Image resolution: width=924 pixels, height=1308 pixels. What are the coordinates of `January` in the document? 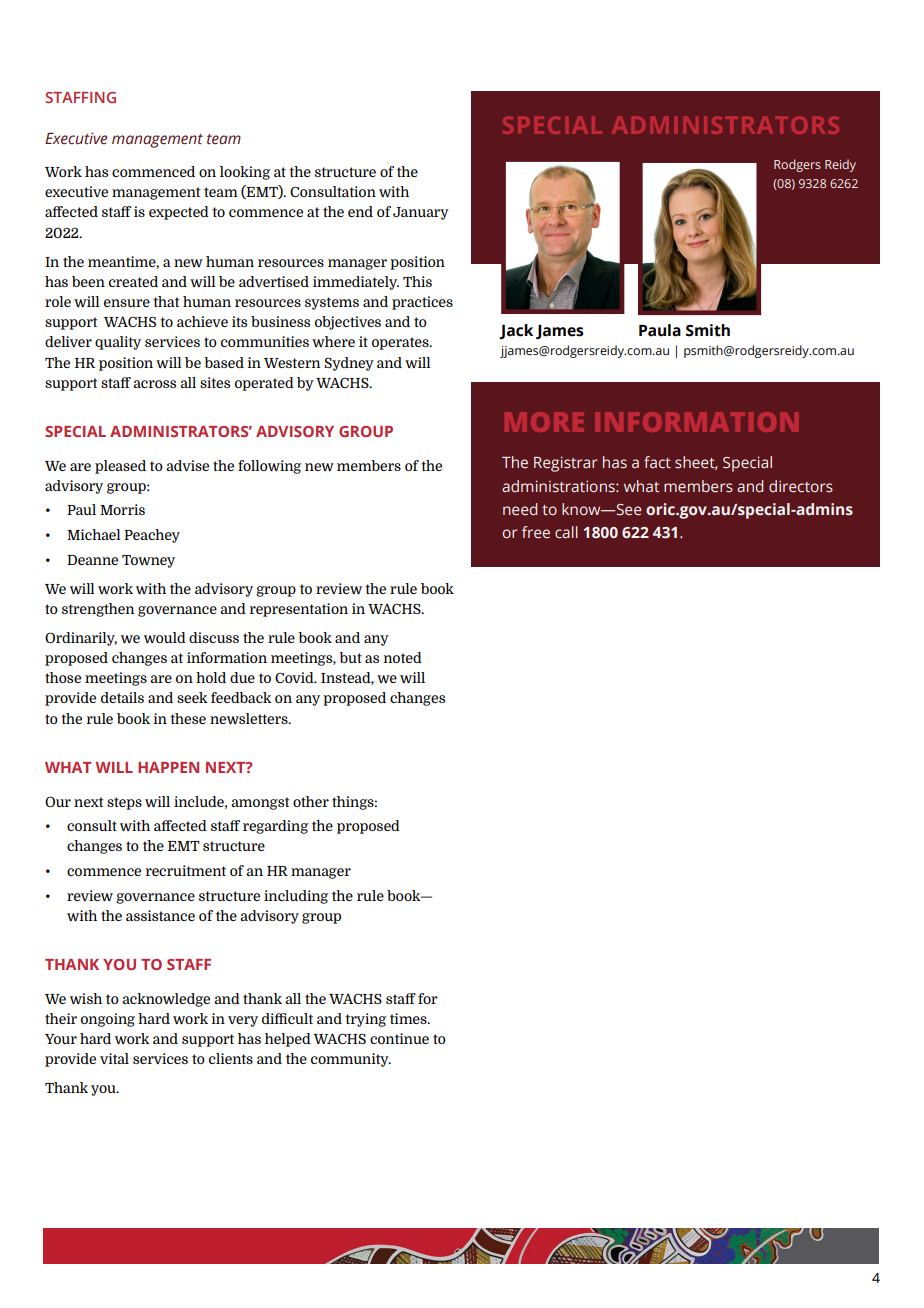 It's located at (421, 213).
